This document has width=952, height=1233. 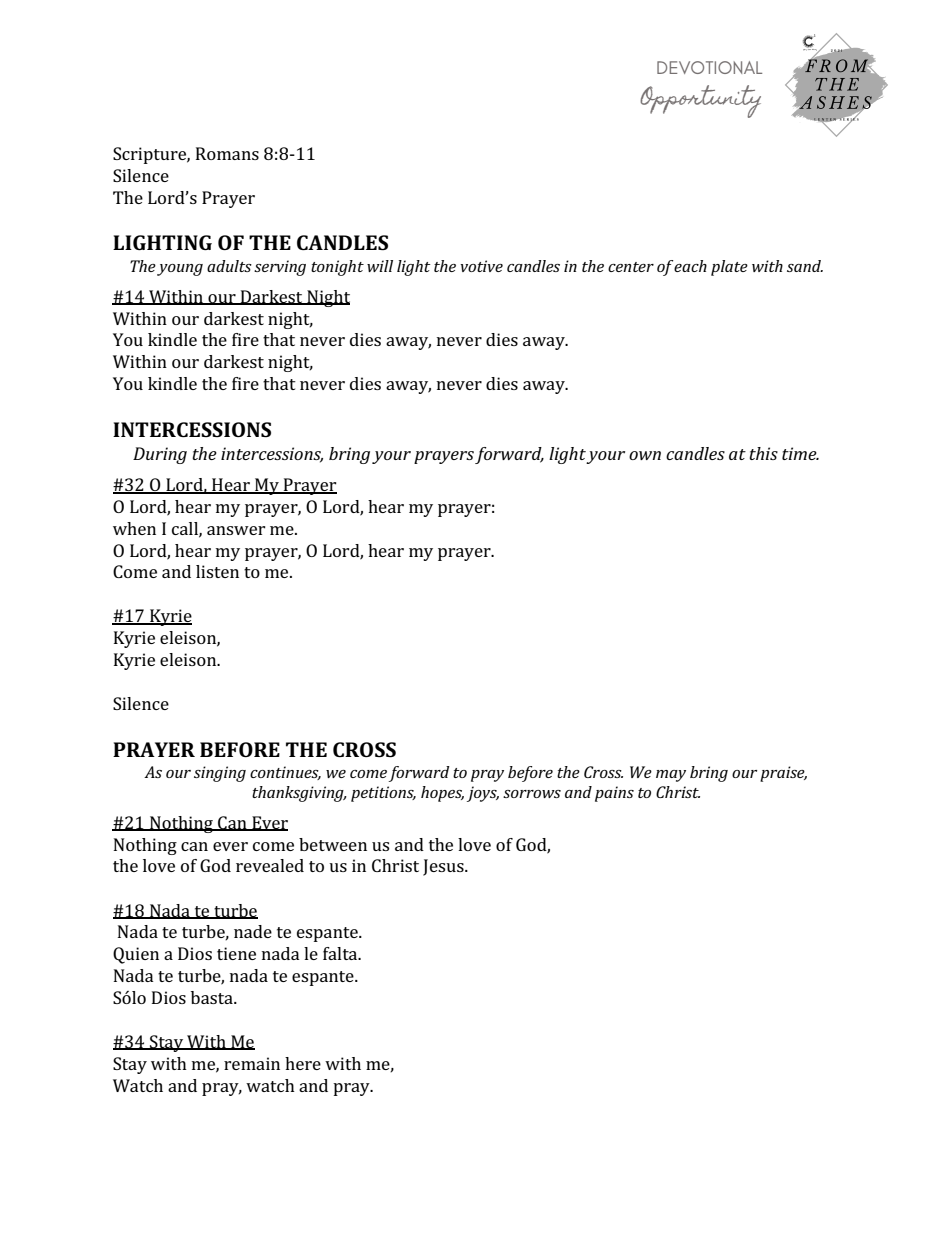 I want to click on own, so click(x=645, y=455).
